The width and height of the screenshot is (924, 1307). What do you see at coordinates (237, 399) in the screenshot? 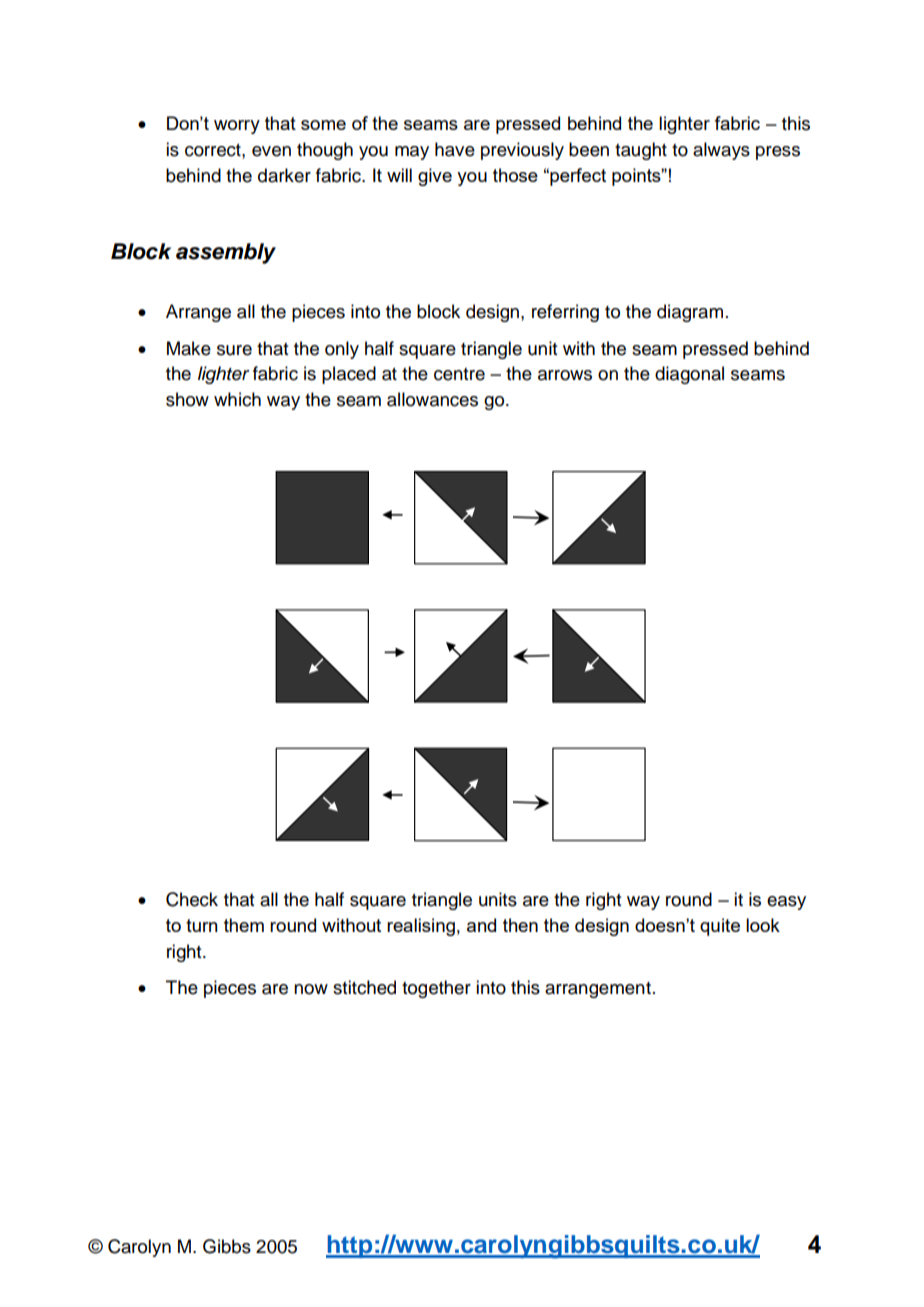
I see `which` at bounding box center [237, 399].
